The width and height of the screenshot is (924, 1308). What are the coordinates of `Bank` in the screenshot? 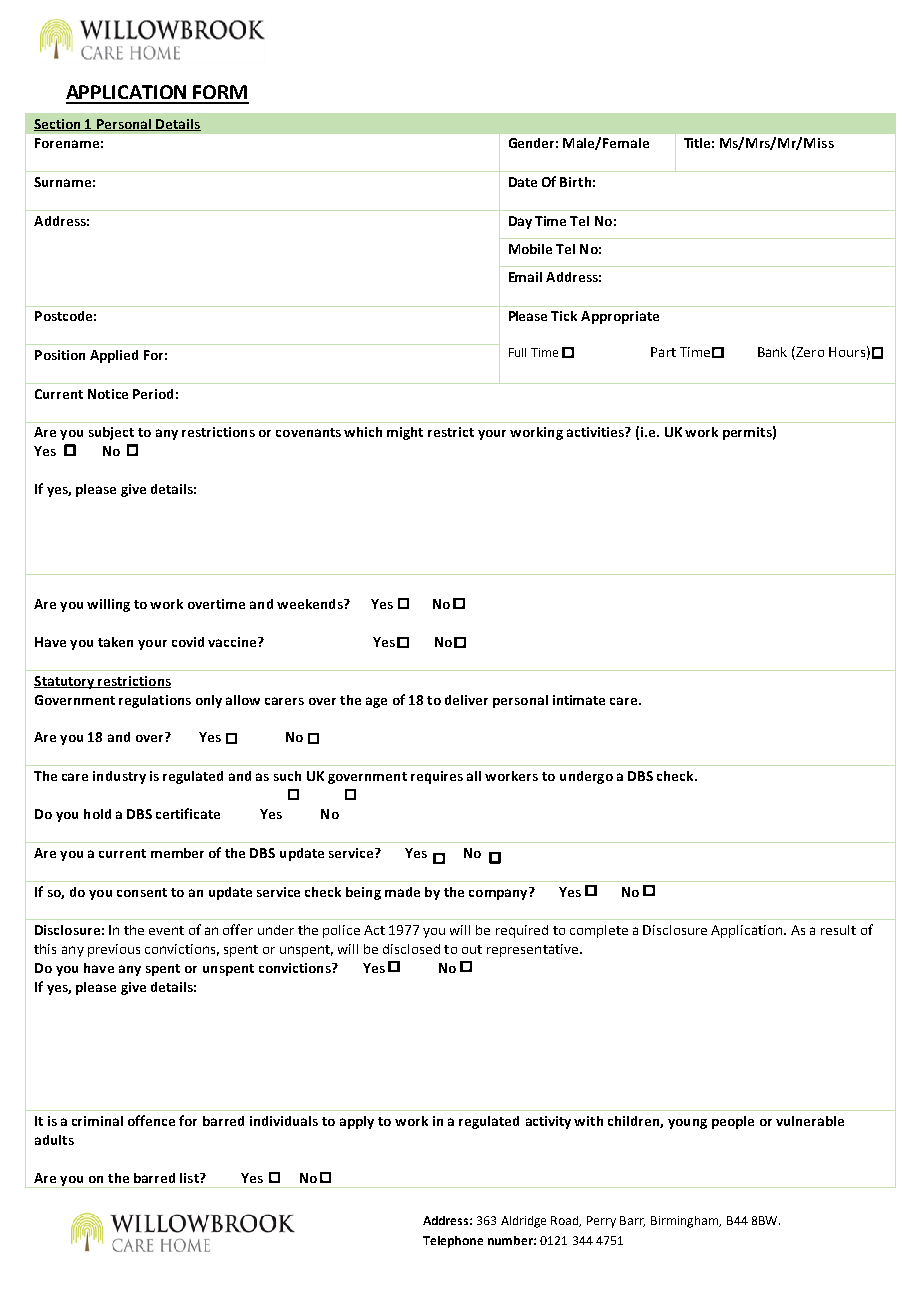 It's located at (772, 352).
